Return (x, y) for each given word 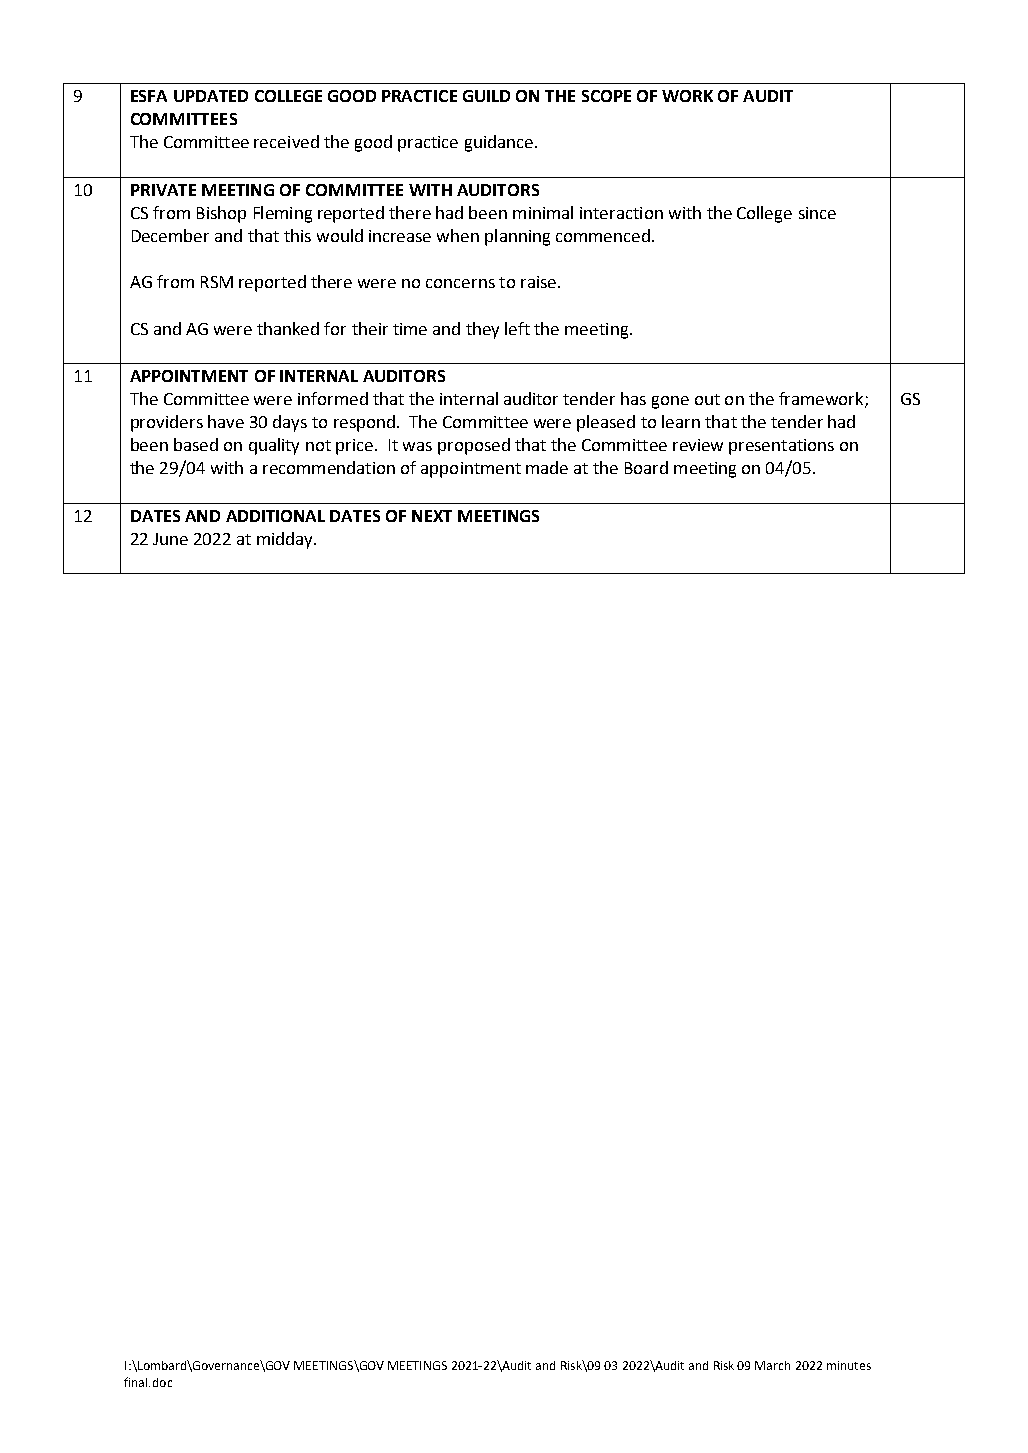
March (772, 1365)
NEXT (432, 516)
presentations (781, 447)
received (286, 141)
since (817, 213)
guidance (499, 143)
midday (286, 540)
